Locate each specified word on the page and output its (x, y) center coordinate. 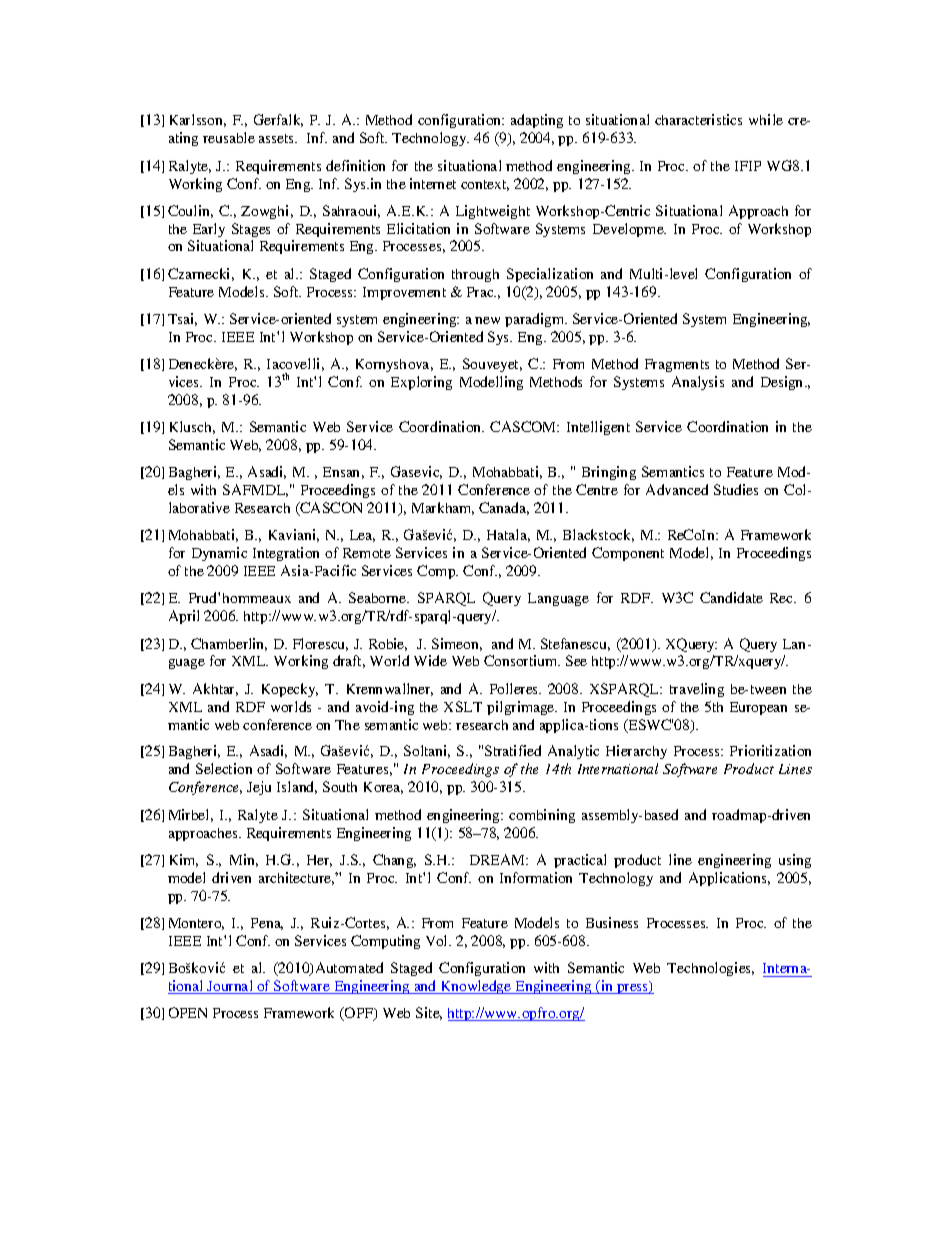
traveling (697, 690)
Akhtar (215, 689)
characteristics (698, 119)
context (485, 185)
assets (278, 138)
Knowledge (476, 987)
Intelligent (598, 428)
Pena (267, 924)
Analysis (698, 383)
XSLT (463, 706)
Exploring (421, 383)
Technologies (710, 969)
